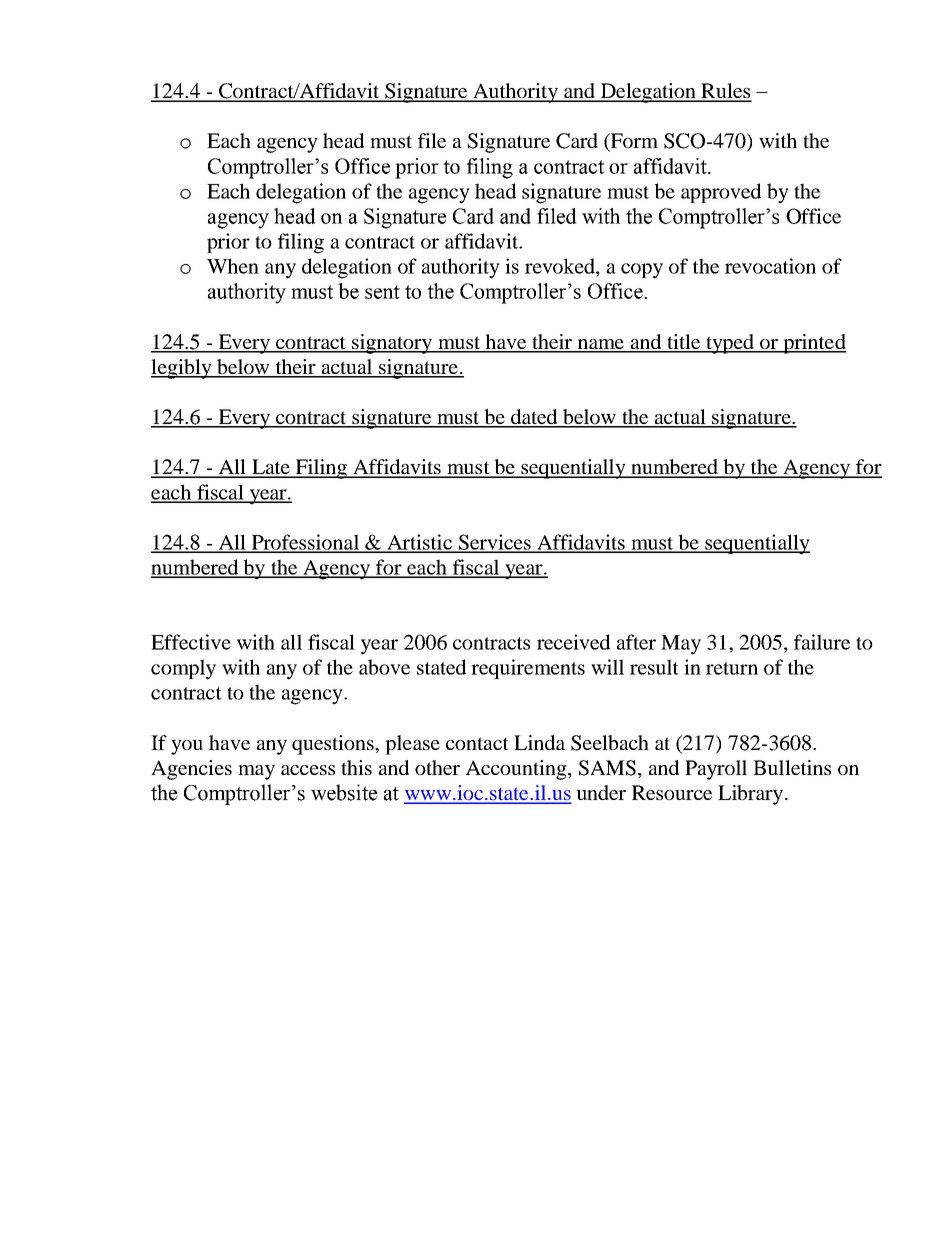  What do you see at coordinates (730, 344) in the document?
I see `typed` at bounding box center [730, 344].
